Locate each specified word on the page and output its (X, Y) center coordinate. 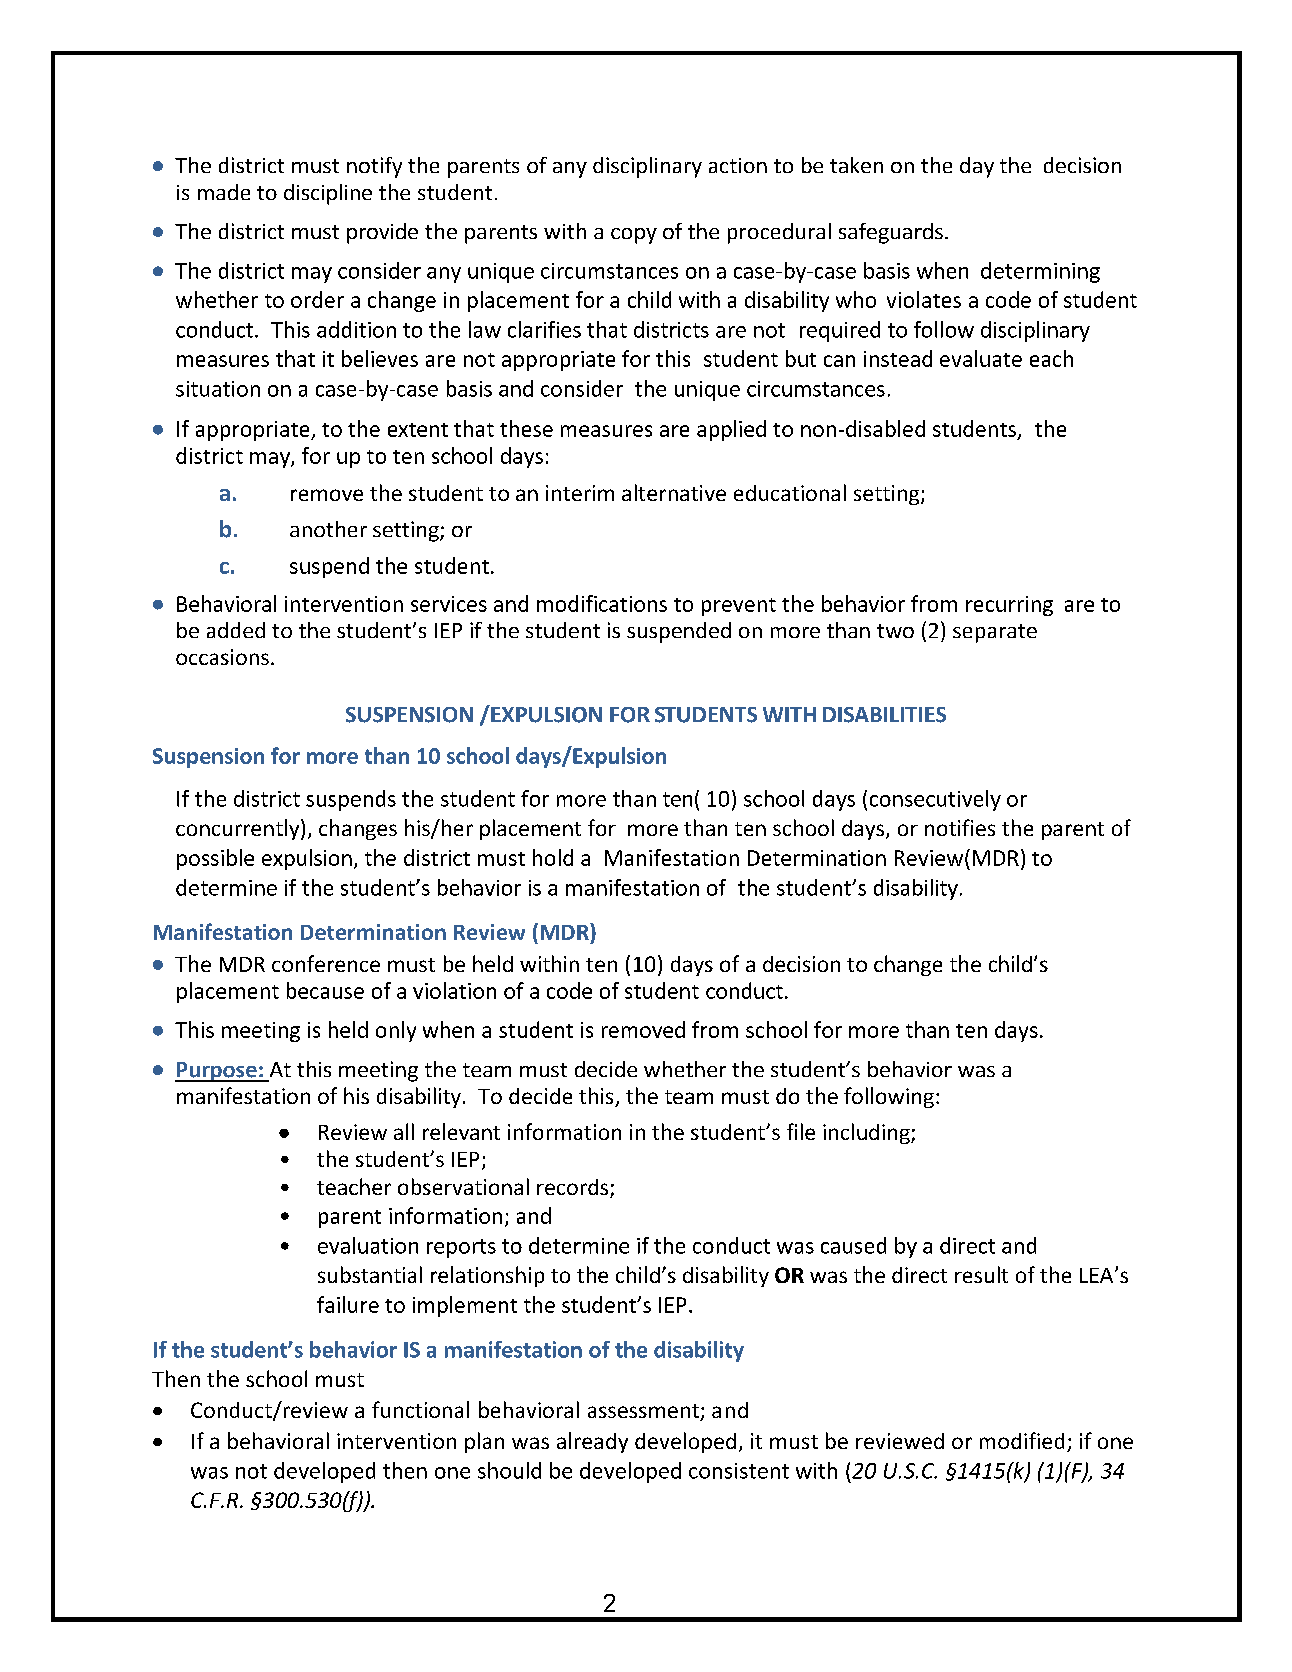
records (574, 1188)
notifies (960, 827)
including (867, 1133)
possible (215, 859)
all (404, 1131)
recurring (1009, 606)
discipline (328, 194)
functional (420, 1409)
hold (553, 857)
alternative (674, 492)
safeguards (891, 233)
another (328, 529)
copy (634, 236)
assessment (644, 1412)
